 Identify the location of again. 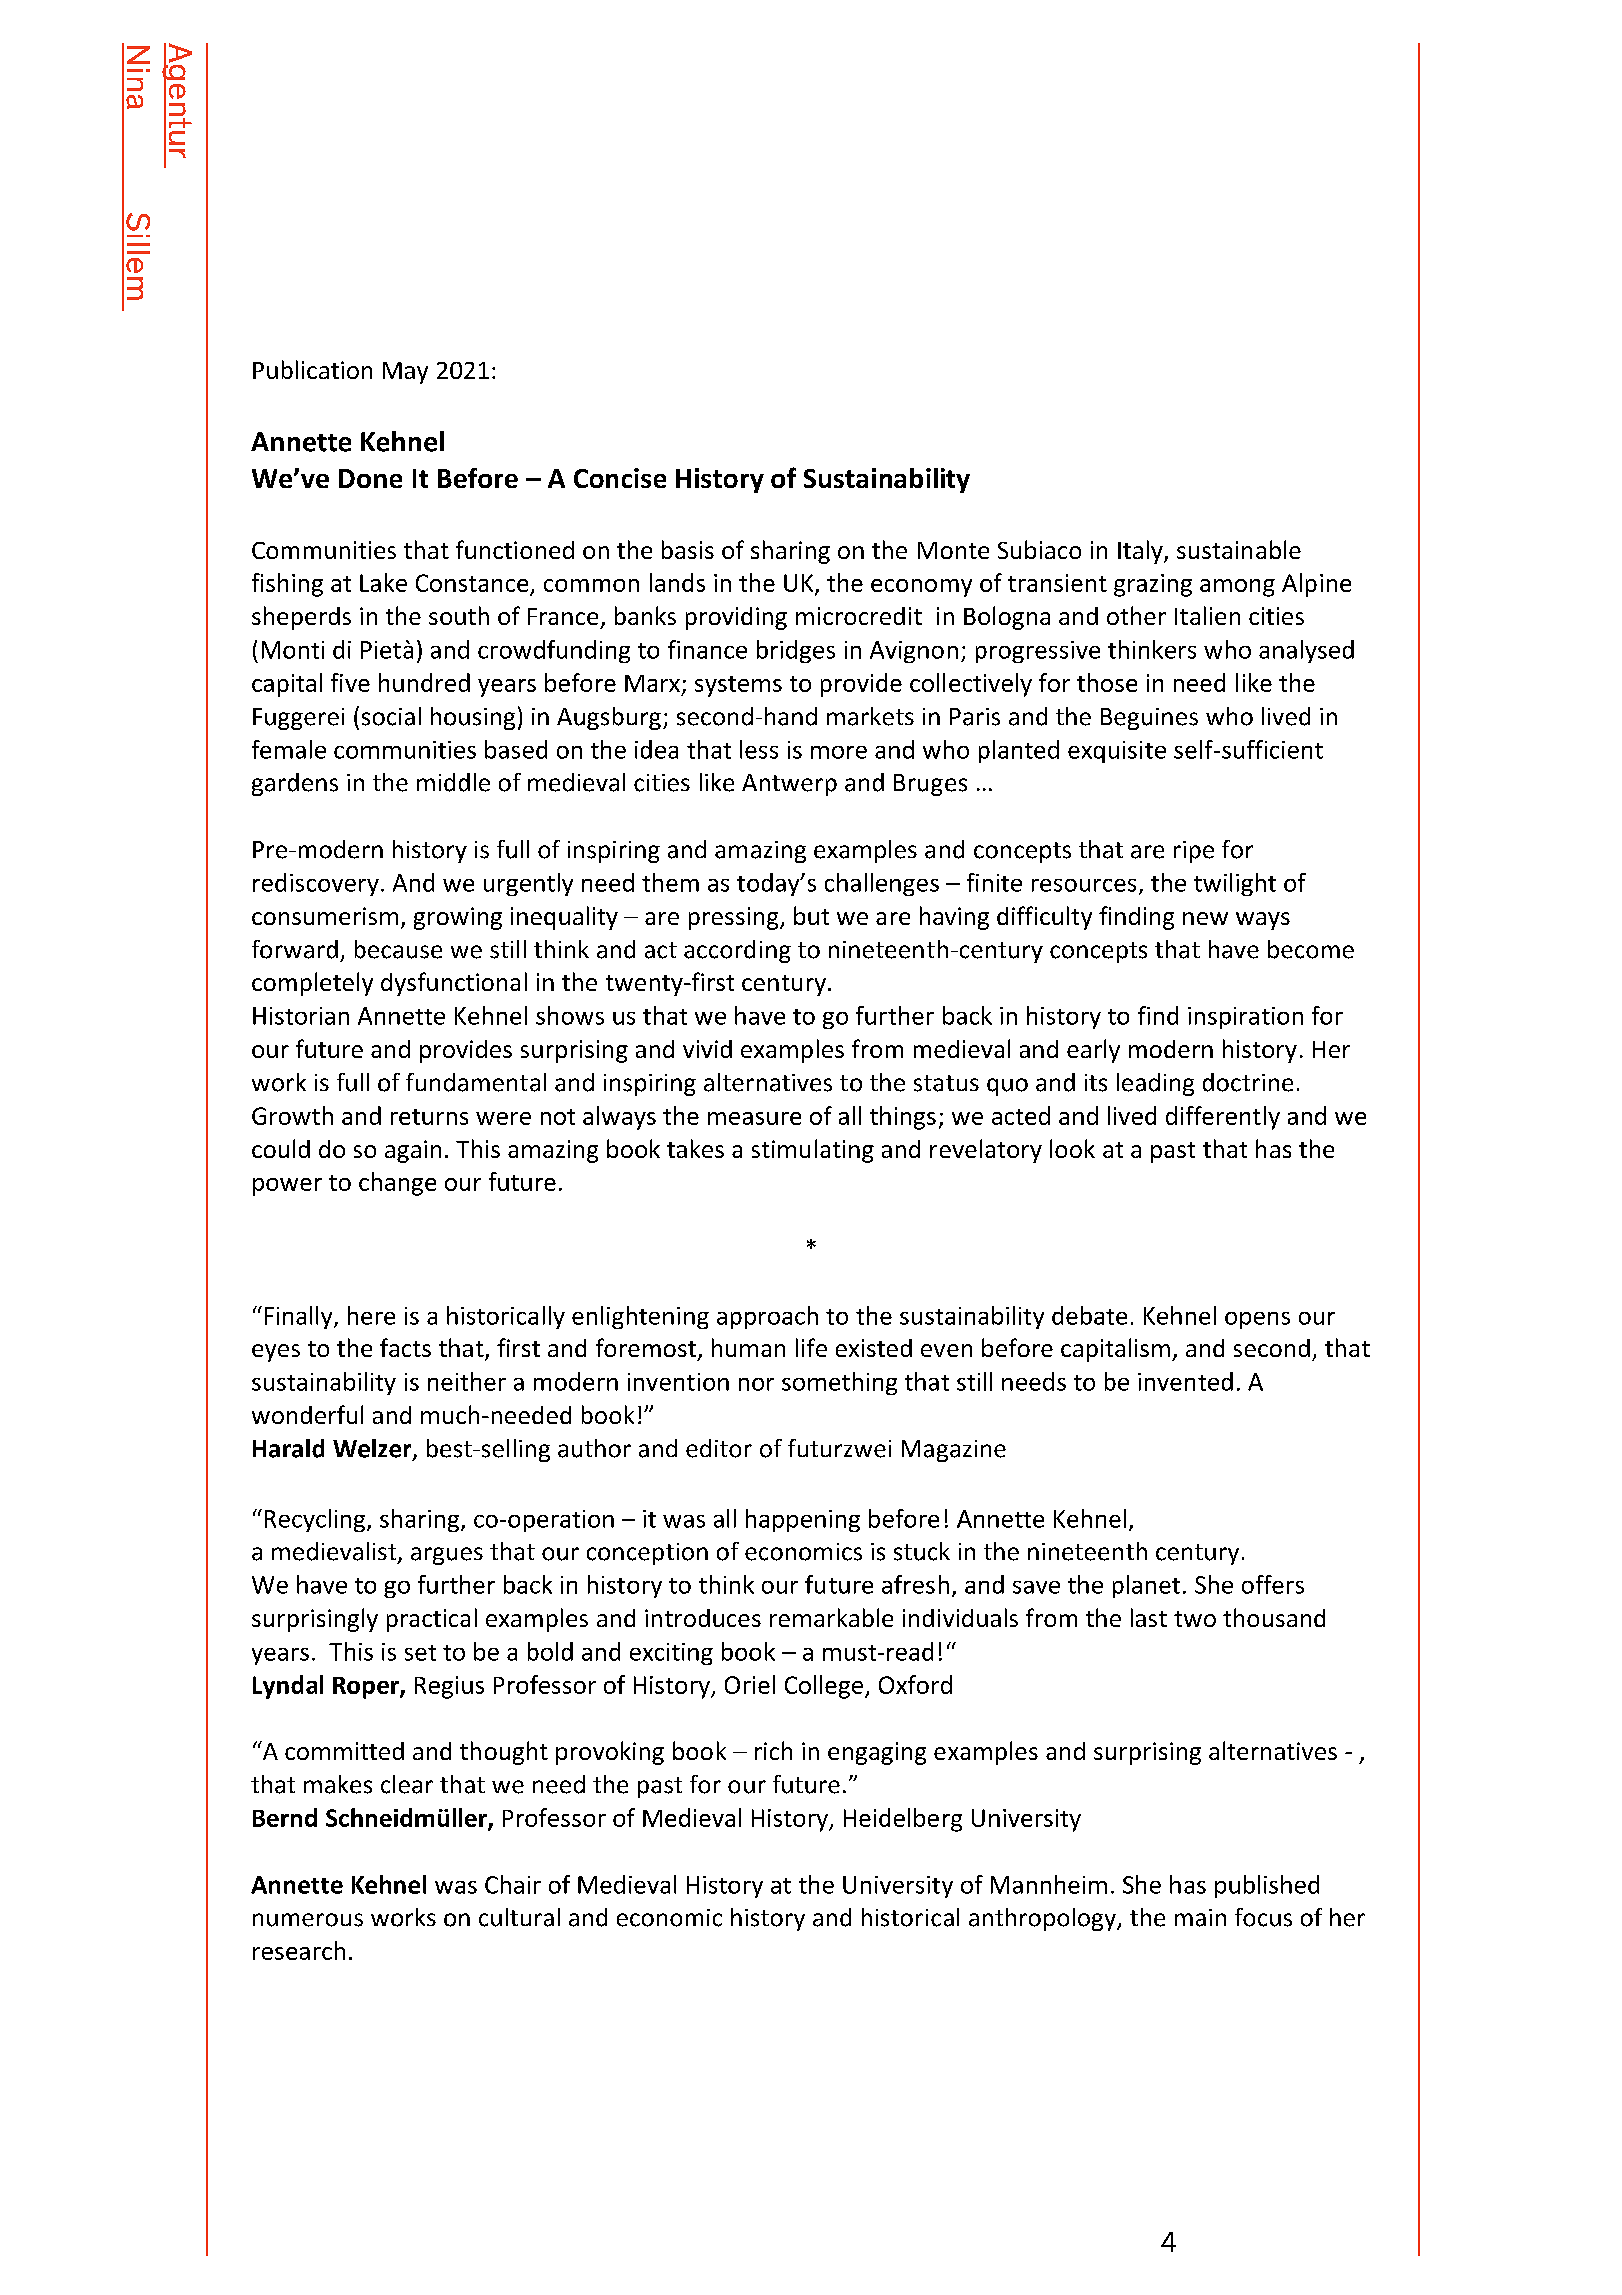
(413, 1151).
